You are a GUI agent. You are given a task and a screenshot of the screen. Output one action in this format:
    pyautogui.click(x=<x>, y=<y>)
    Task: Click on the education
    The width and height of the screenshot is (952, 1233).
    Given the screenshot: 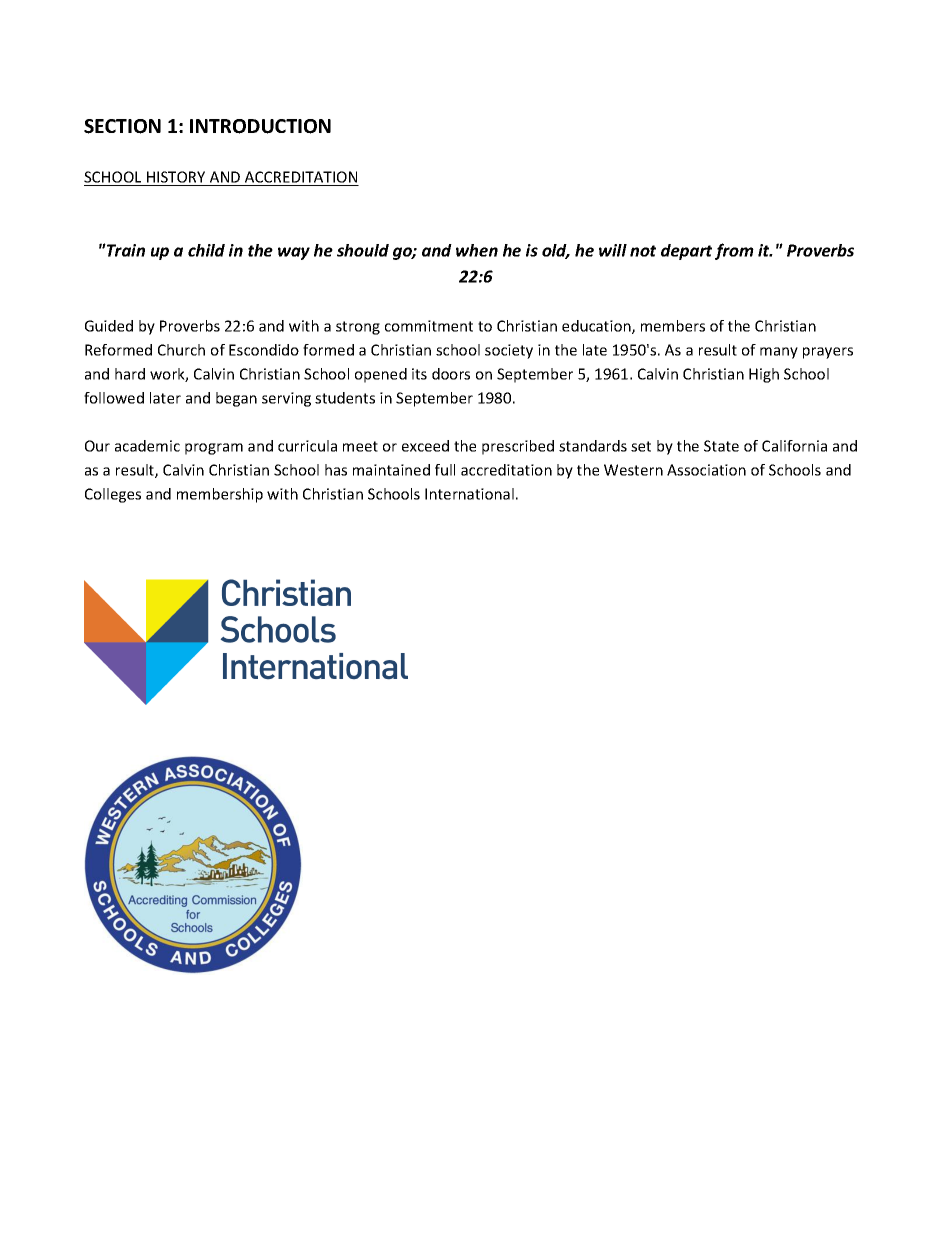 What is the action you would take?
    pyautogui.click(x=597, y=327)
